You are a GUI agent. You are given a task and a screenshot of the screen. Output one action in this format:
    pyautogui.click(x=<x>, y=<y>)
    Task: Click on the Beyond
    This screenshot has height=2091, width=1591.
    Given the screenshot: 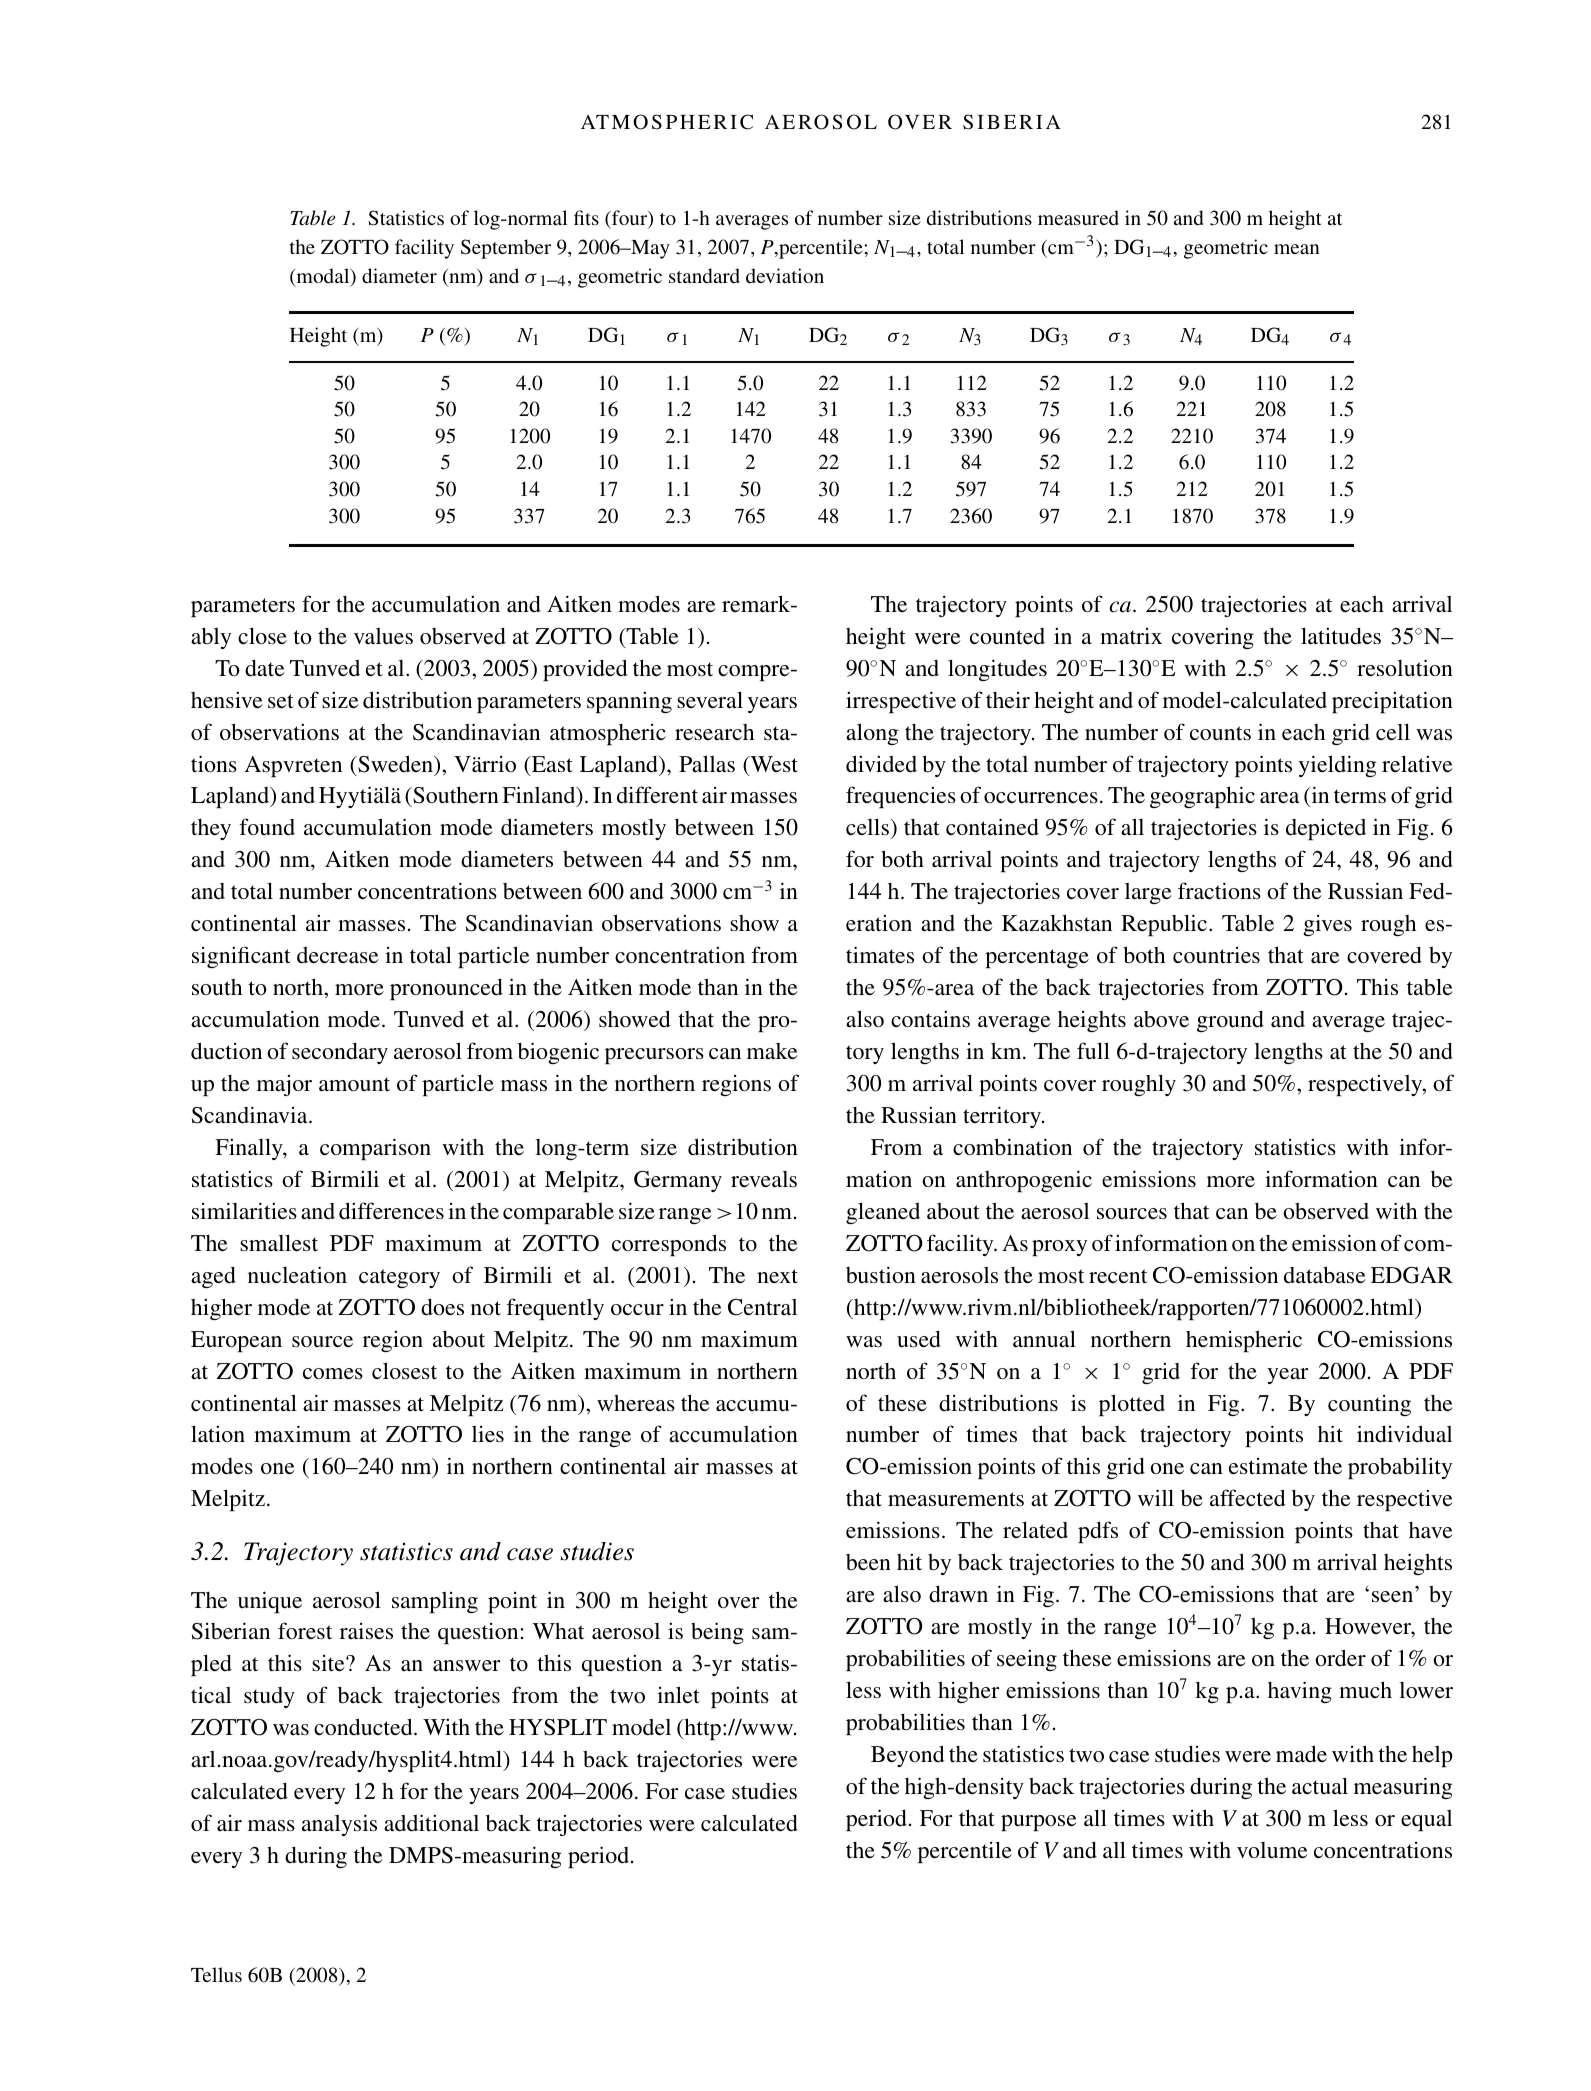 What is the action you would take?
    pyautogui.click(x=908, y=1756)
